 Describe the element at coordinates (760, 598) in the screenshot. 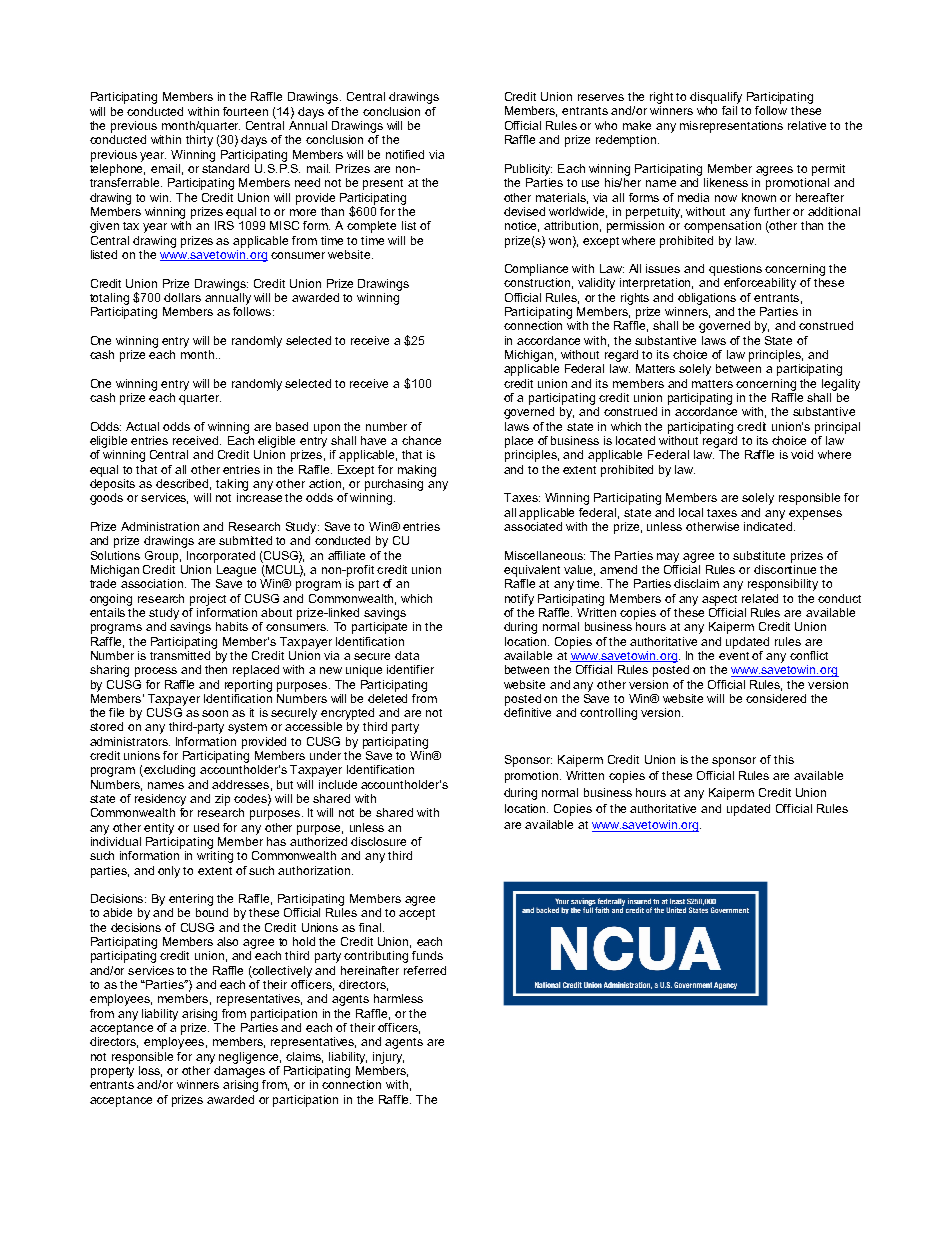

I see `related` at that location.
